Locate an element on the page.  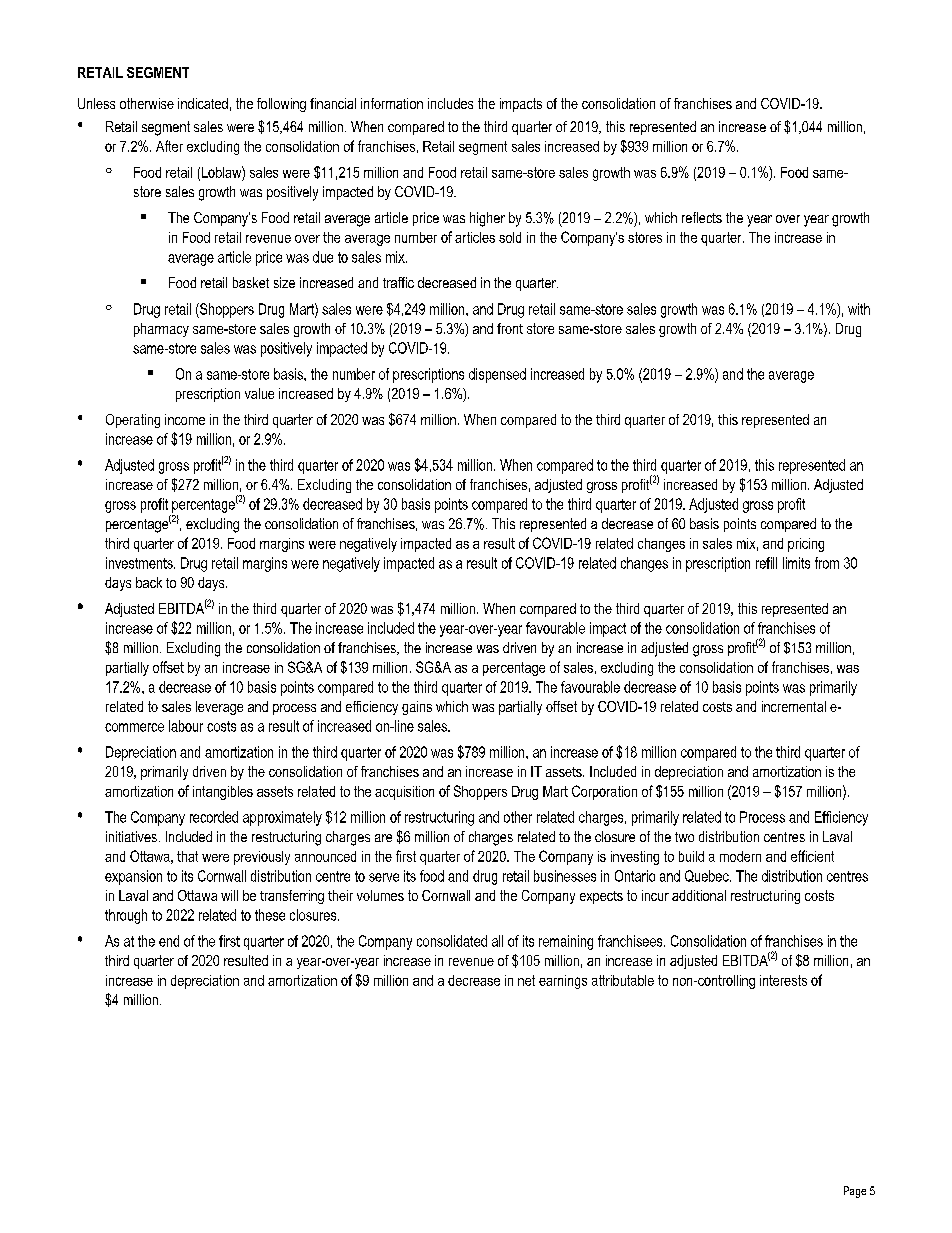
net is located at coordinates (526, 980).
